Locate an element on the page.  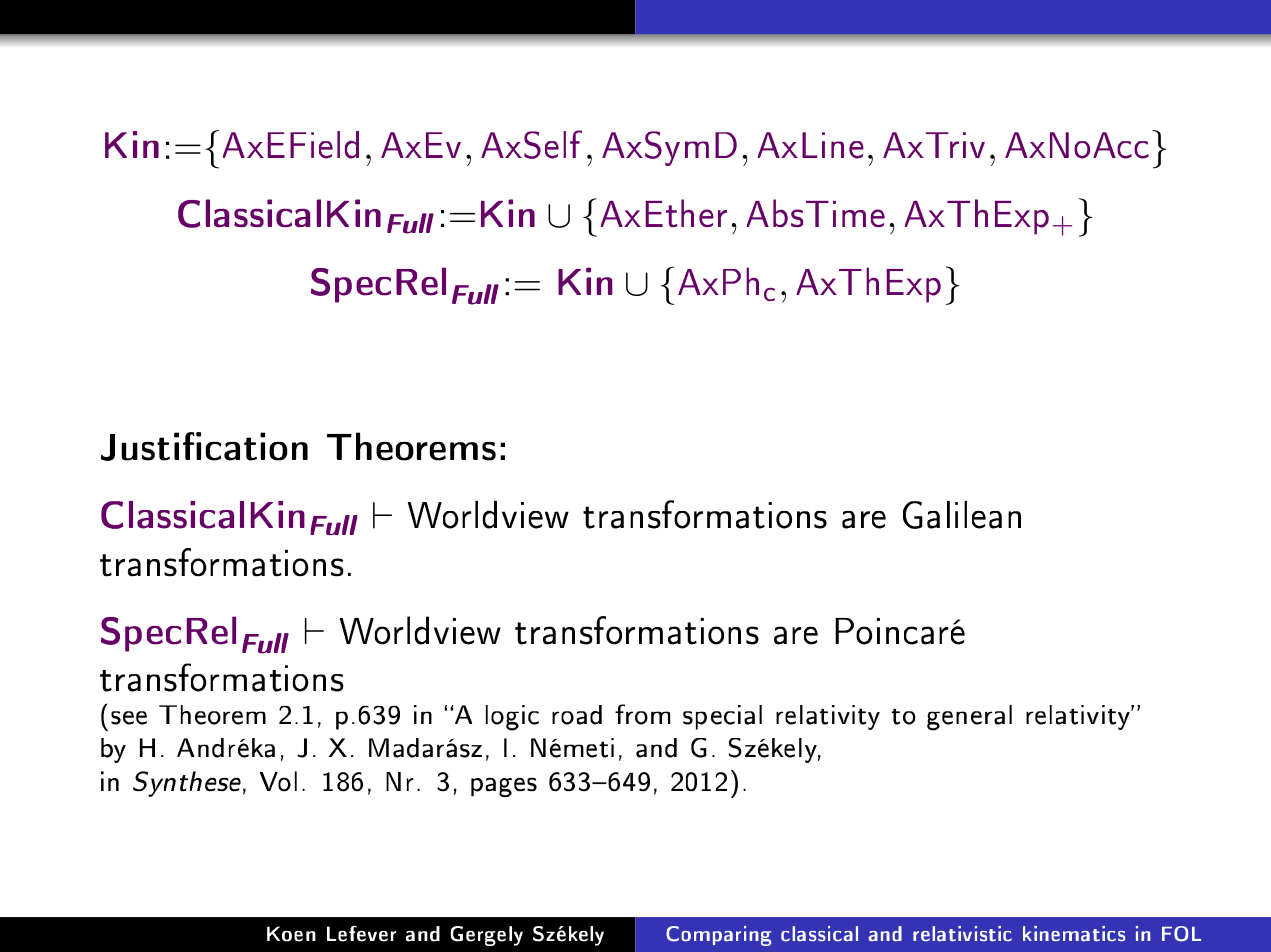
Gergely is located at coordinates (487, 936).
